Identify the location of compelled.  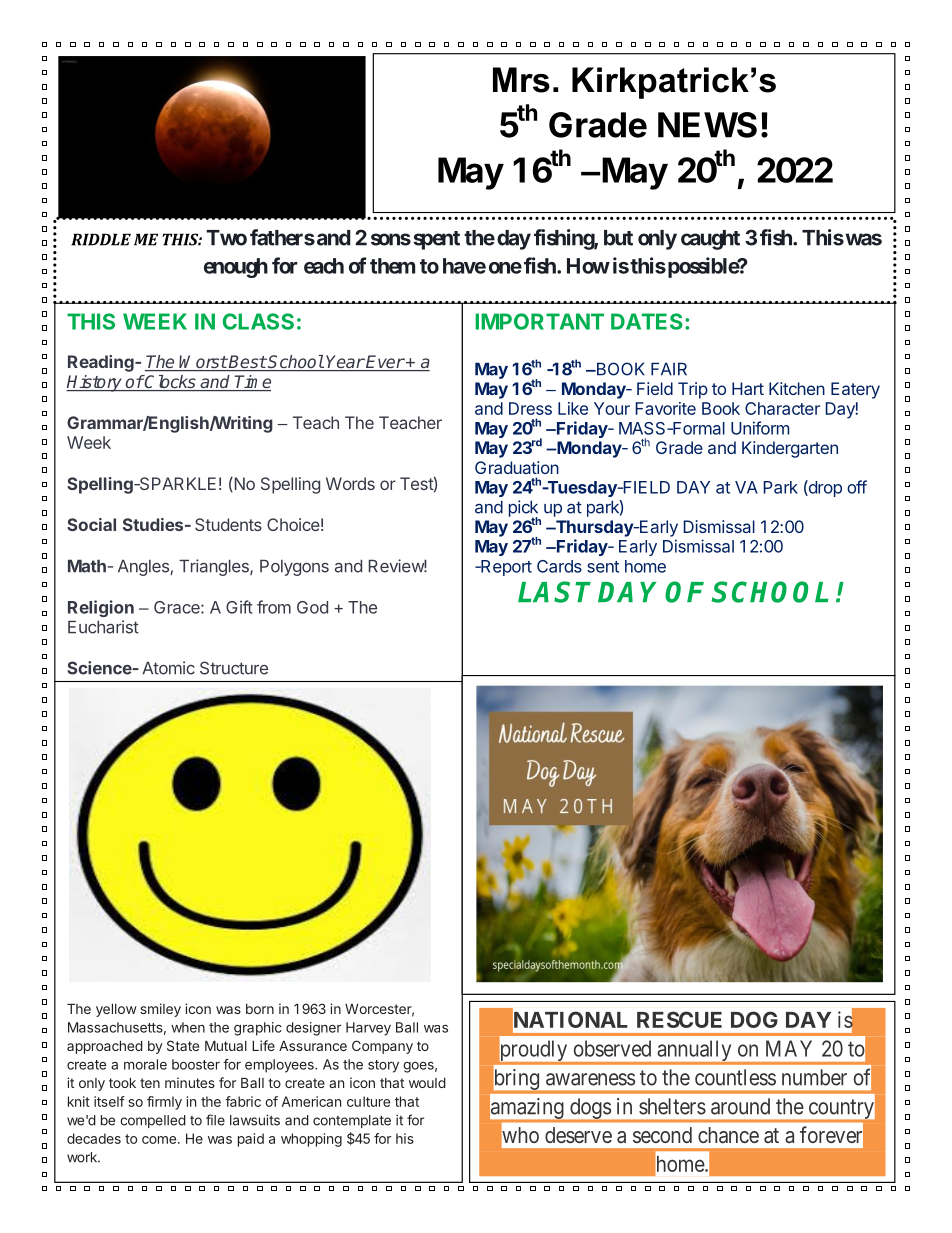
(153, 1121).
